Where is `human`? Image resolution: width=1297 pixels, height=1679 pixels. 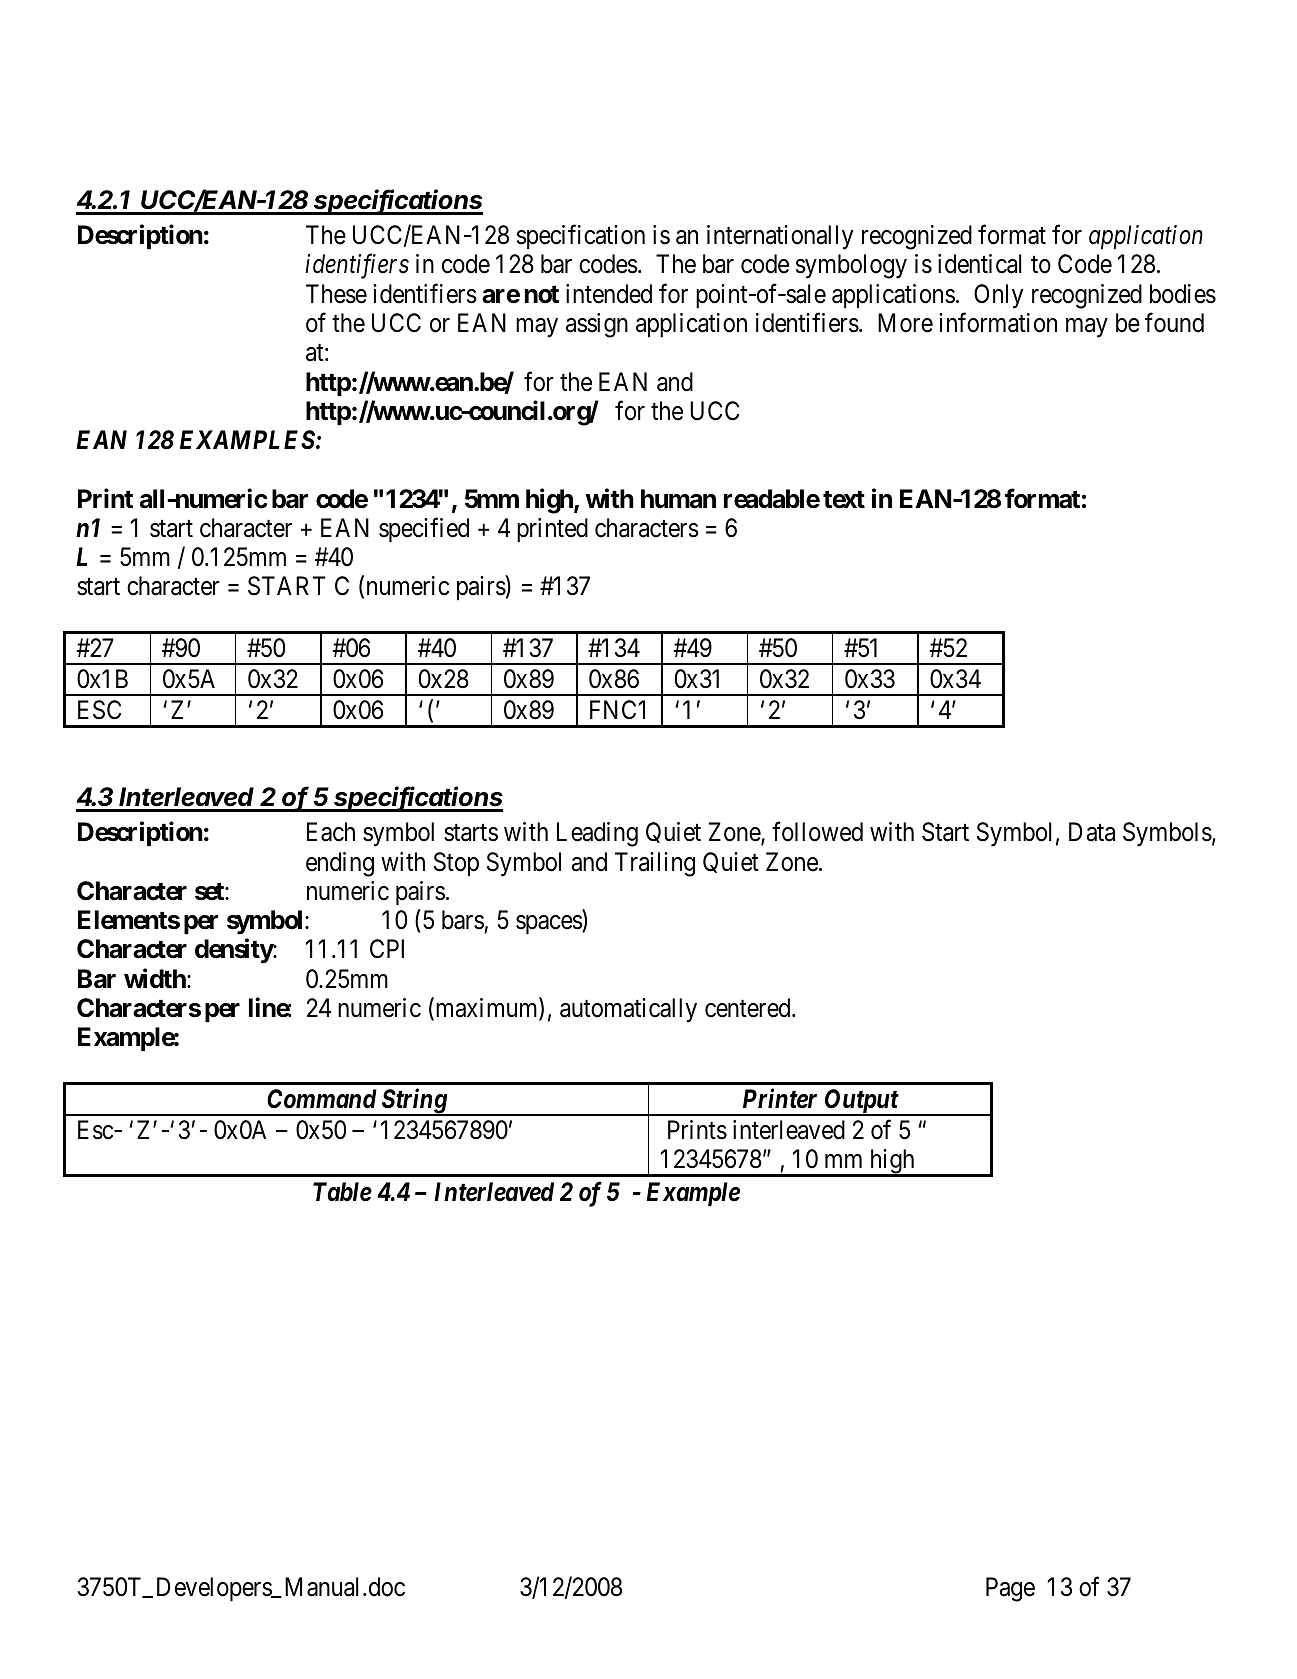
human is located at coordinates (678, 499).
